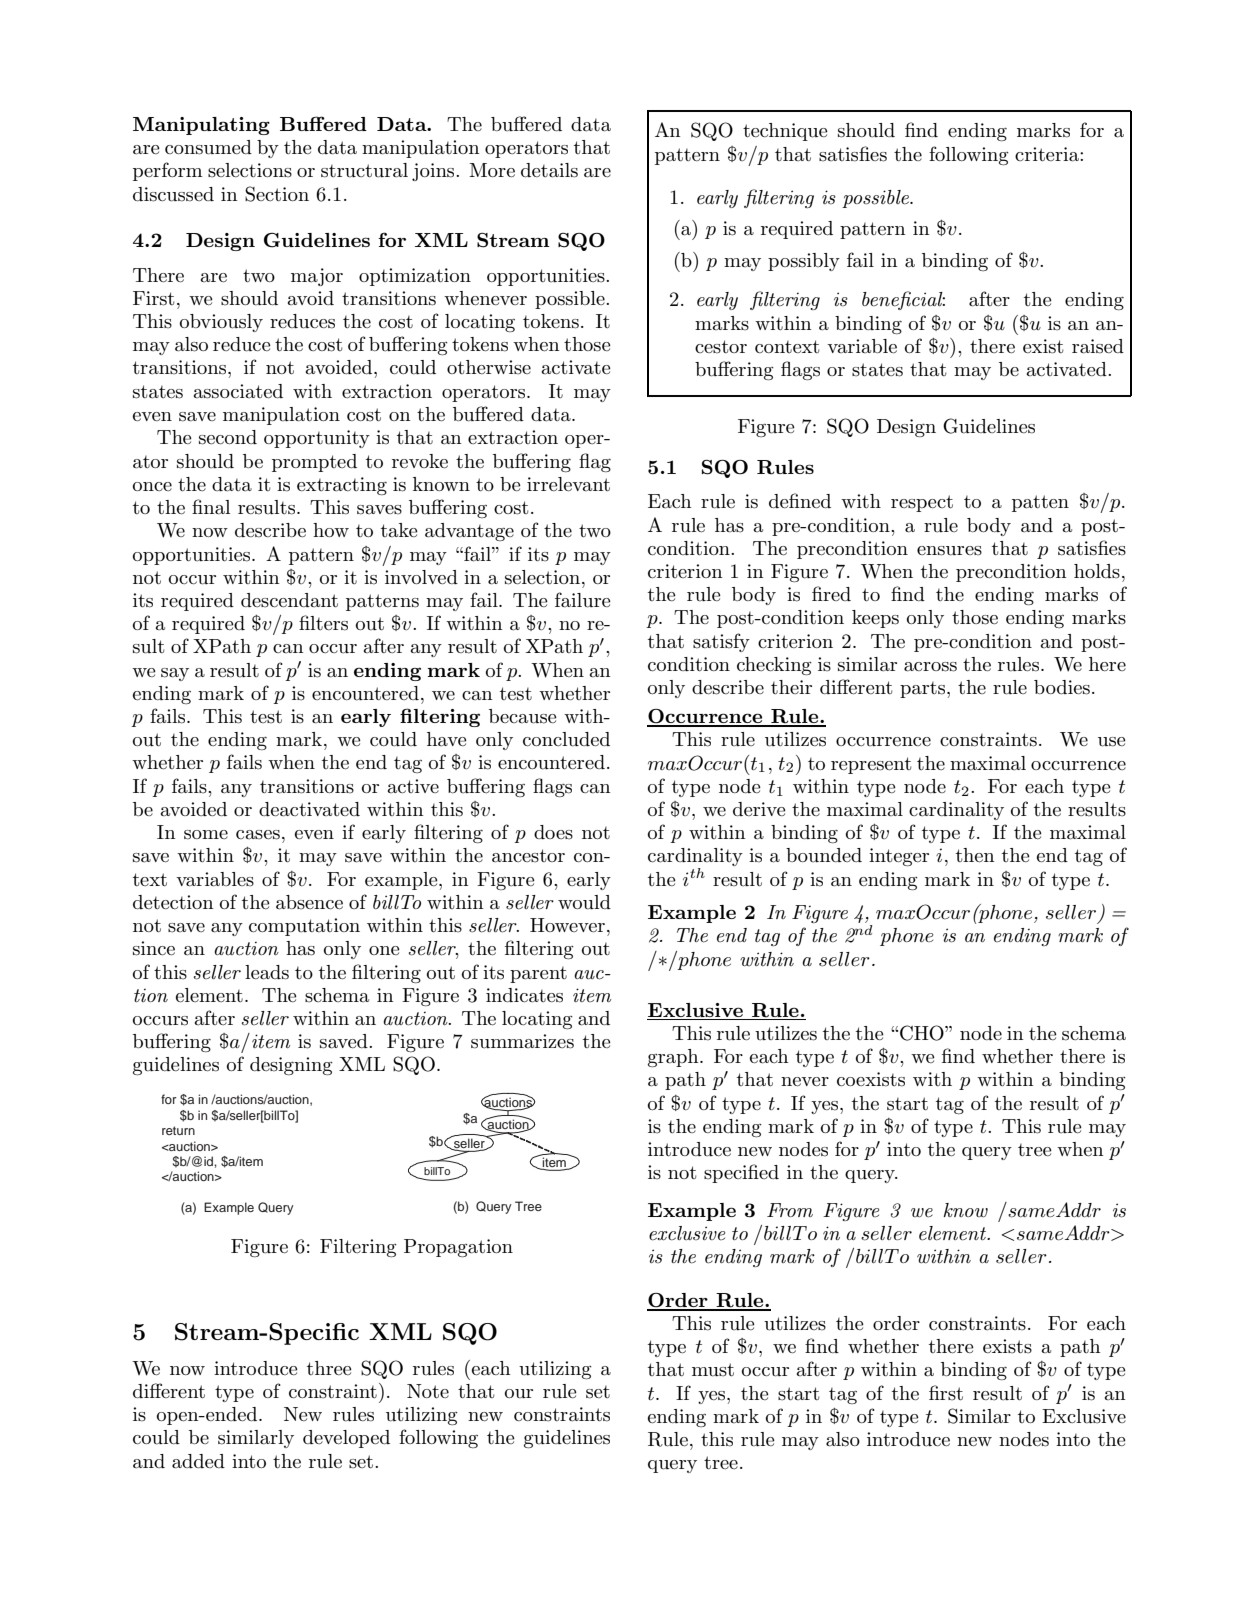 The width and height of the screenshot is (1251, 1619). Describe the element at coordinates (713, 1370) in the screenshot. I see `must` at that location.
